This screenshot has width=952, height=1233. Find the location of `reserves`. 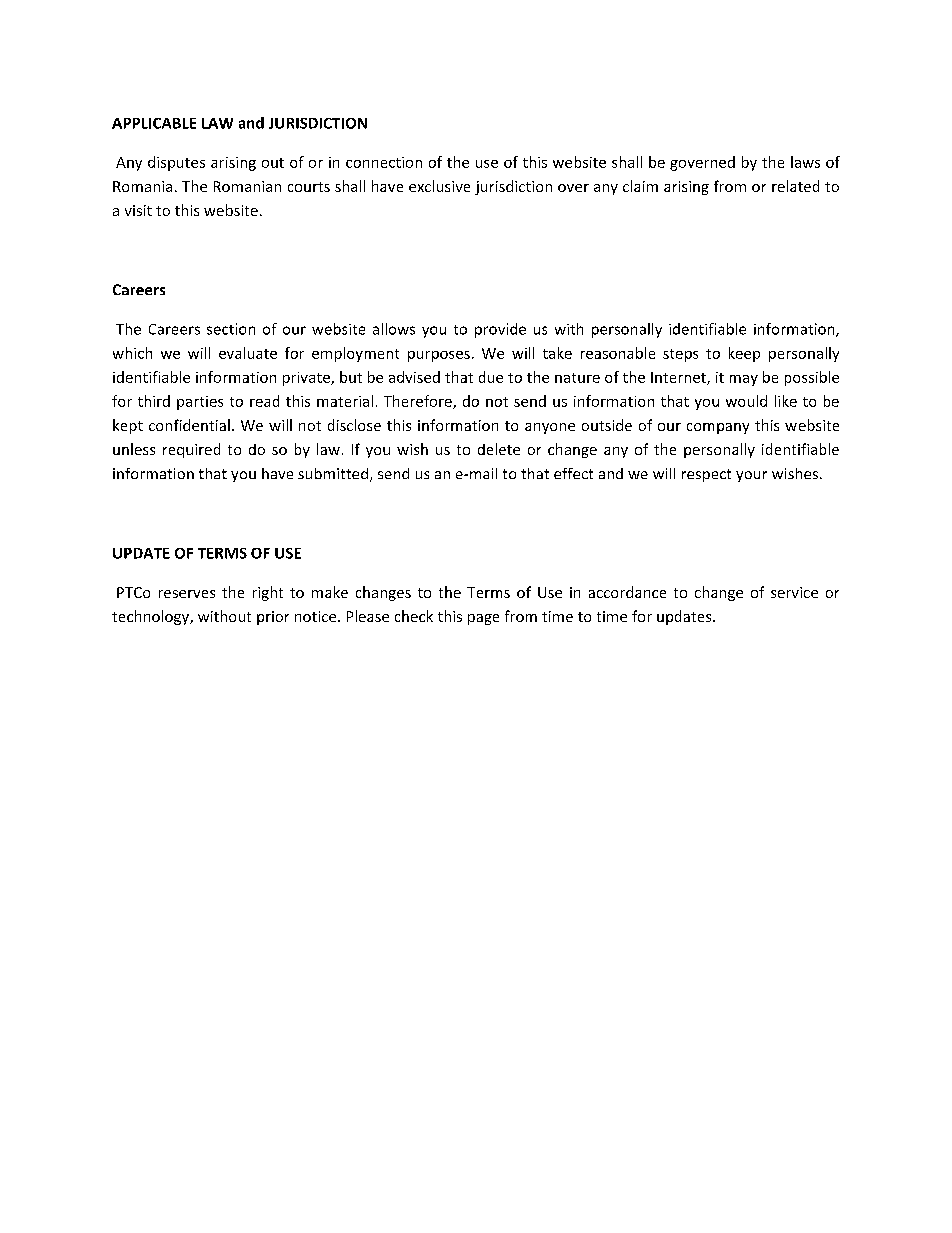

reserves is located at coordinates (187, 594).
